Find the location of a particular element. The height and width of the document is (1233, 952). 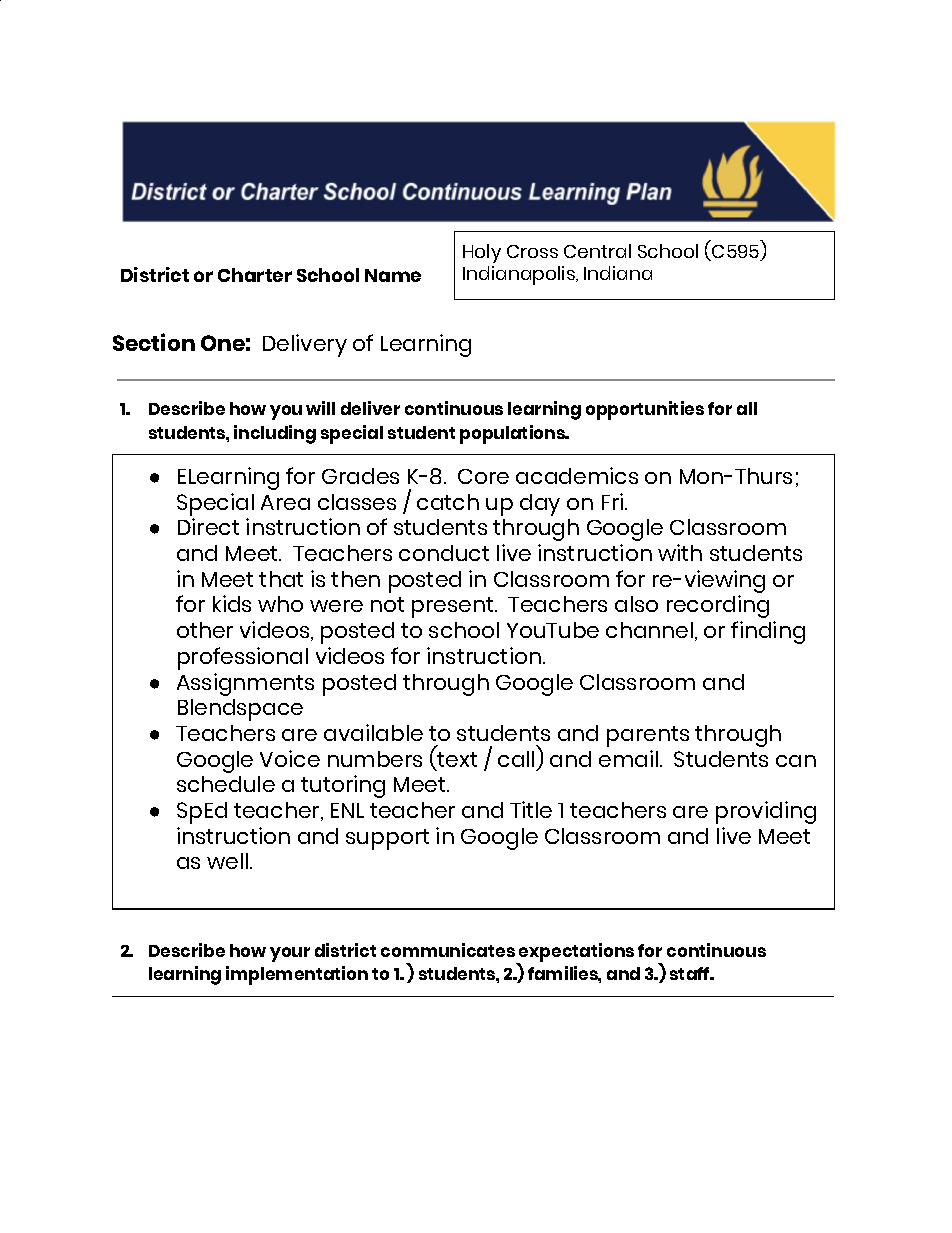

communicates is located at coordinates (448, 950).
